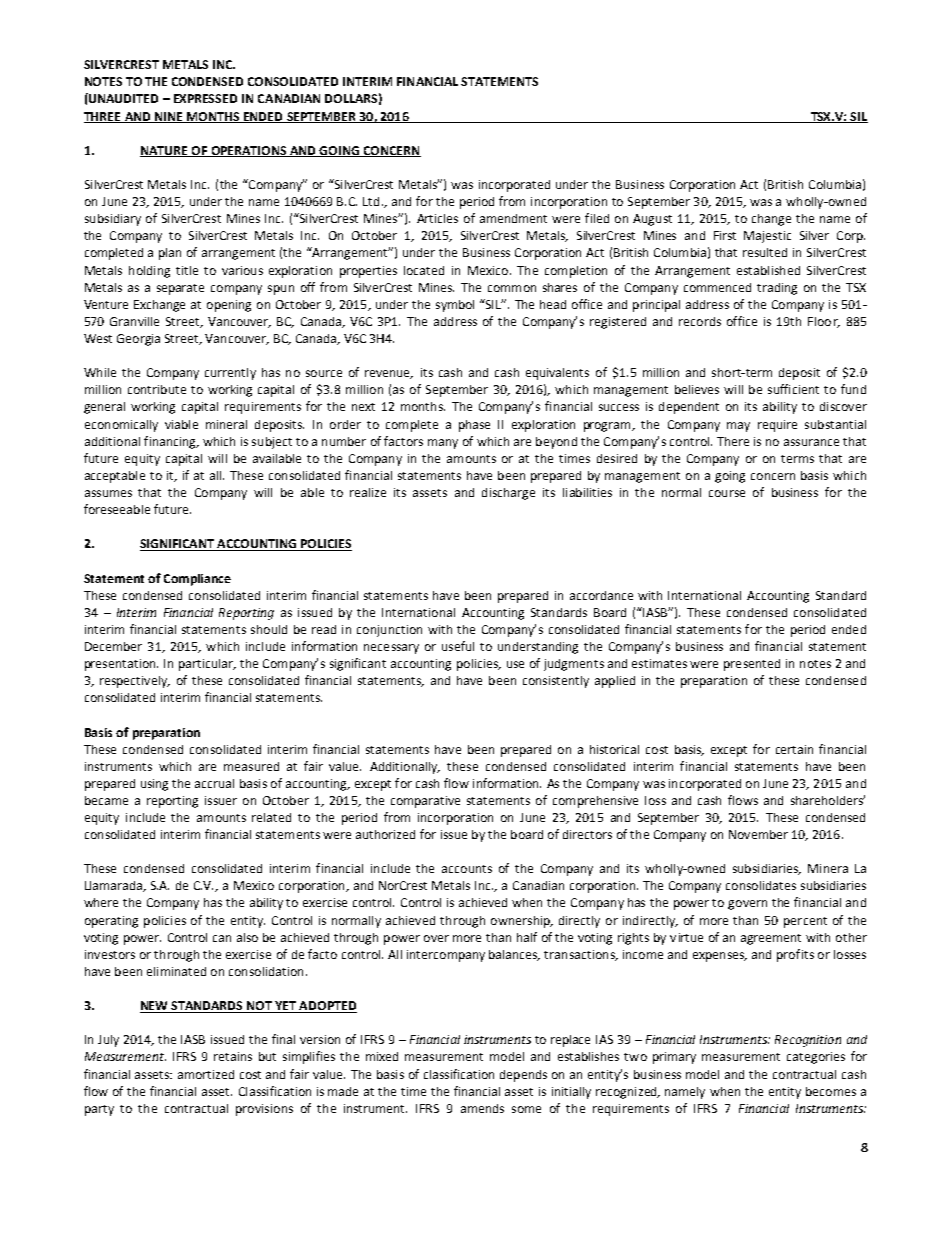 Image resolution: width=952 pixels, height=1233 pixels. Describe the element at coordinates (727, 493) in the document. I see `course` at that location.
